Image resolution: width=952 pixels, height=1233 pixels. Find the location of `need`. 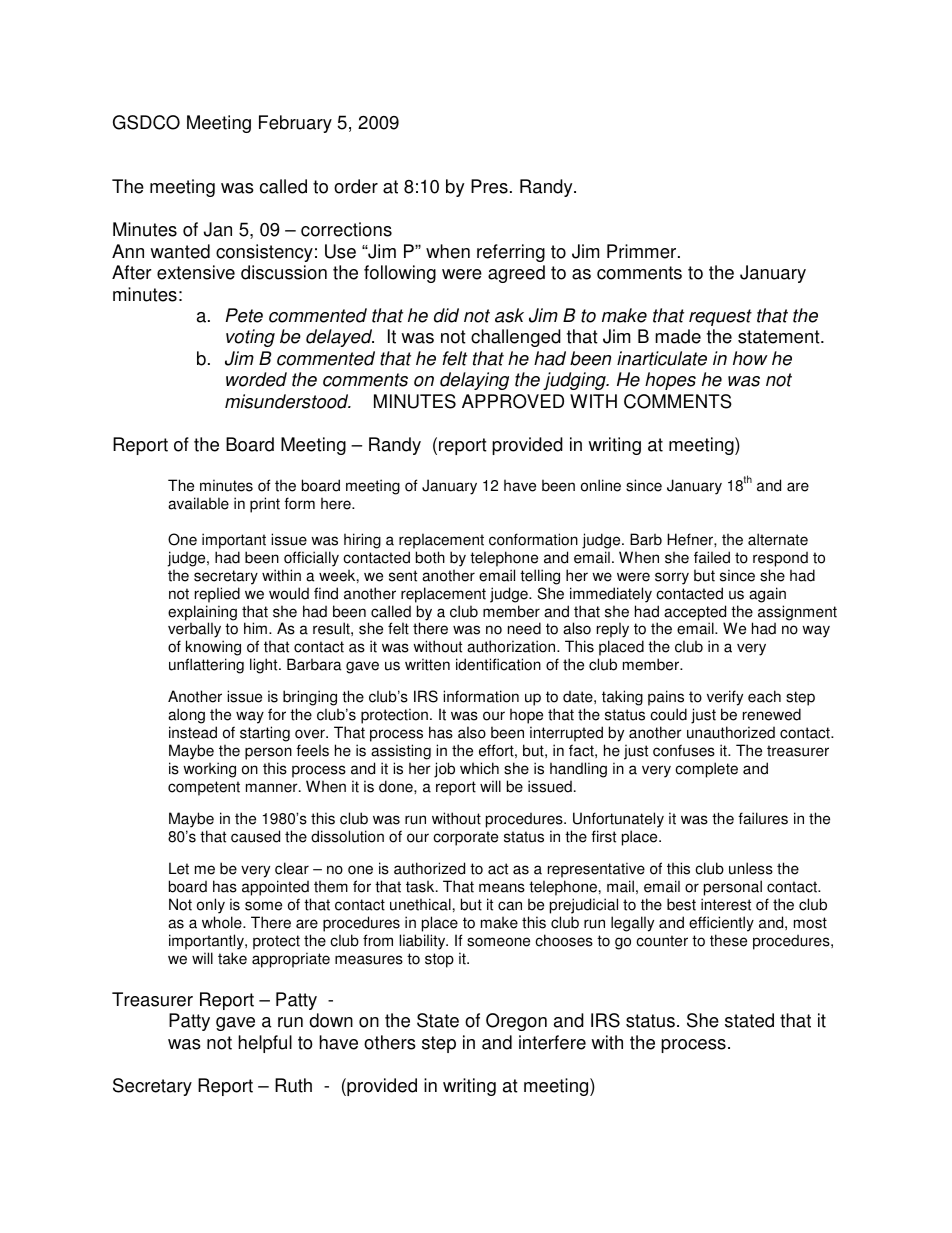

need is located at coordinates (524, 628).
